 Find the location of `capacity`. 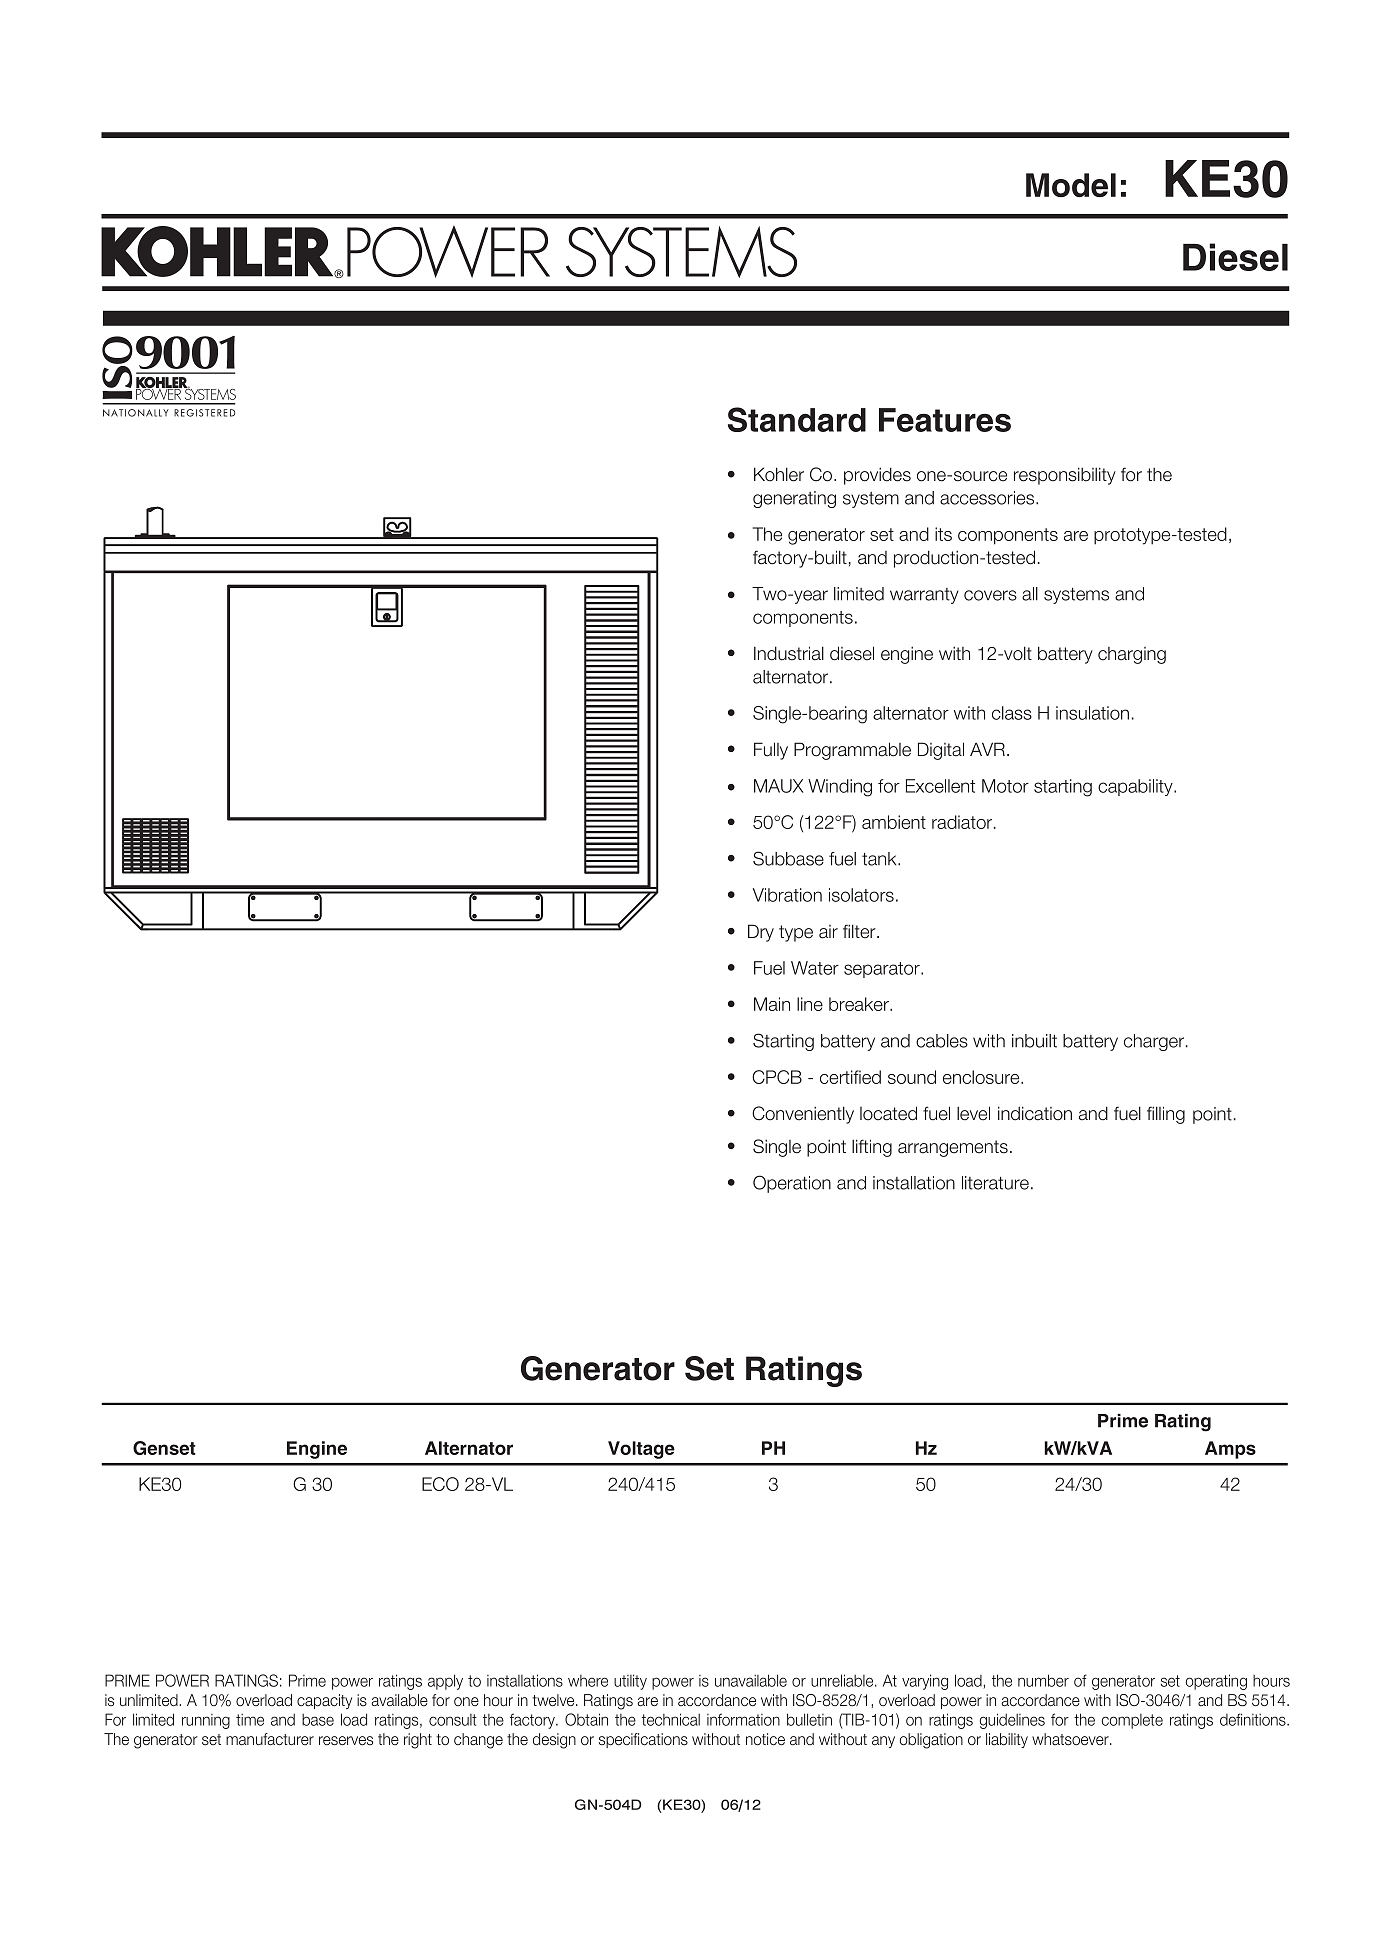

capacity is located at coordinates (324, 1701).
